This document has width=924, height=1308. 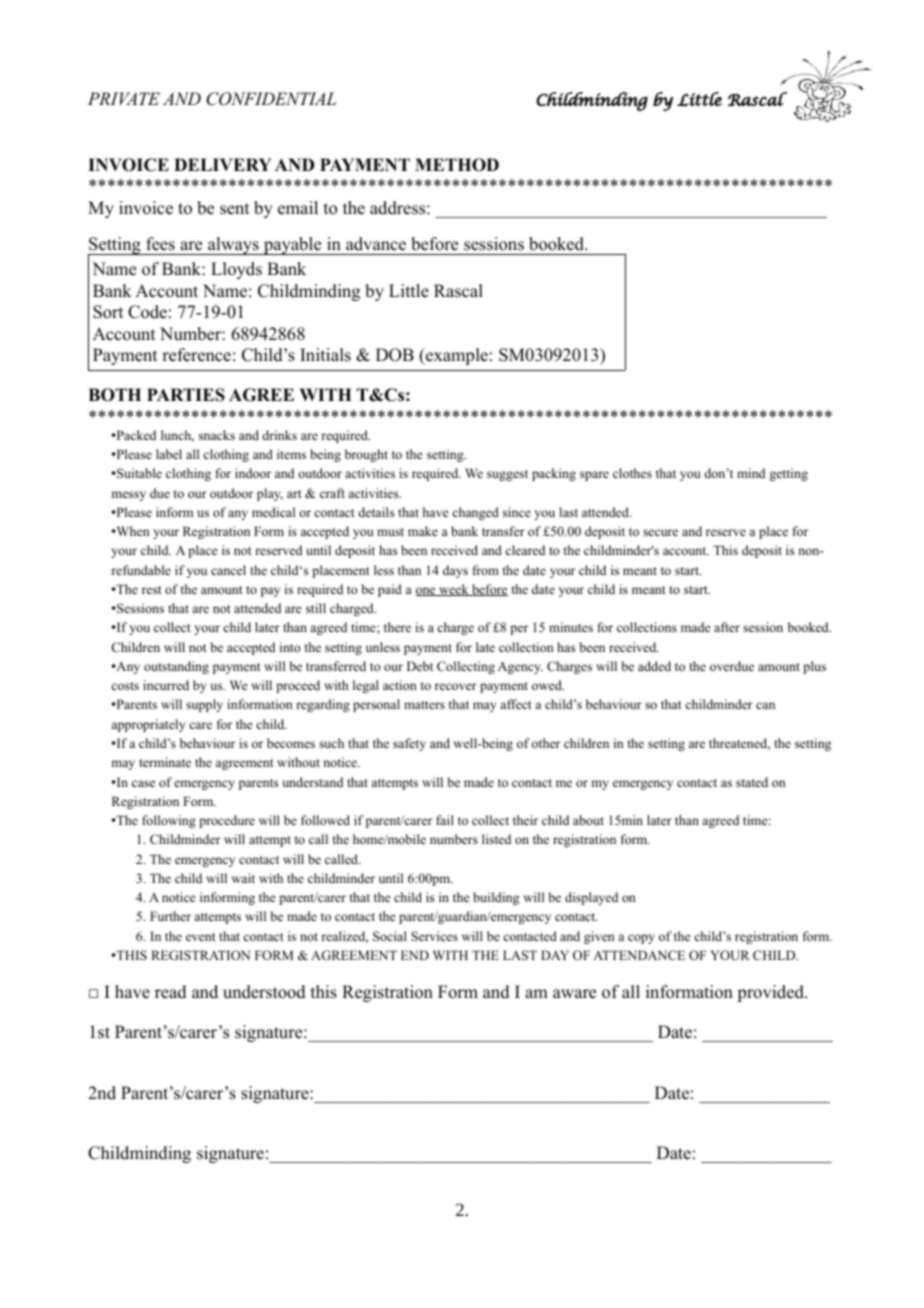 What do you see at coordinates (171, 992) in the document?
I see `read` at bounding box center [171, 992].
